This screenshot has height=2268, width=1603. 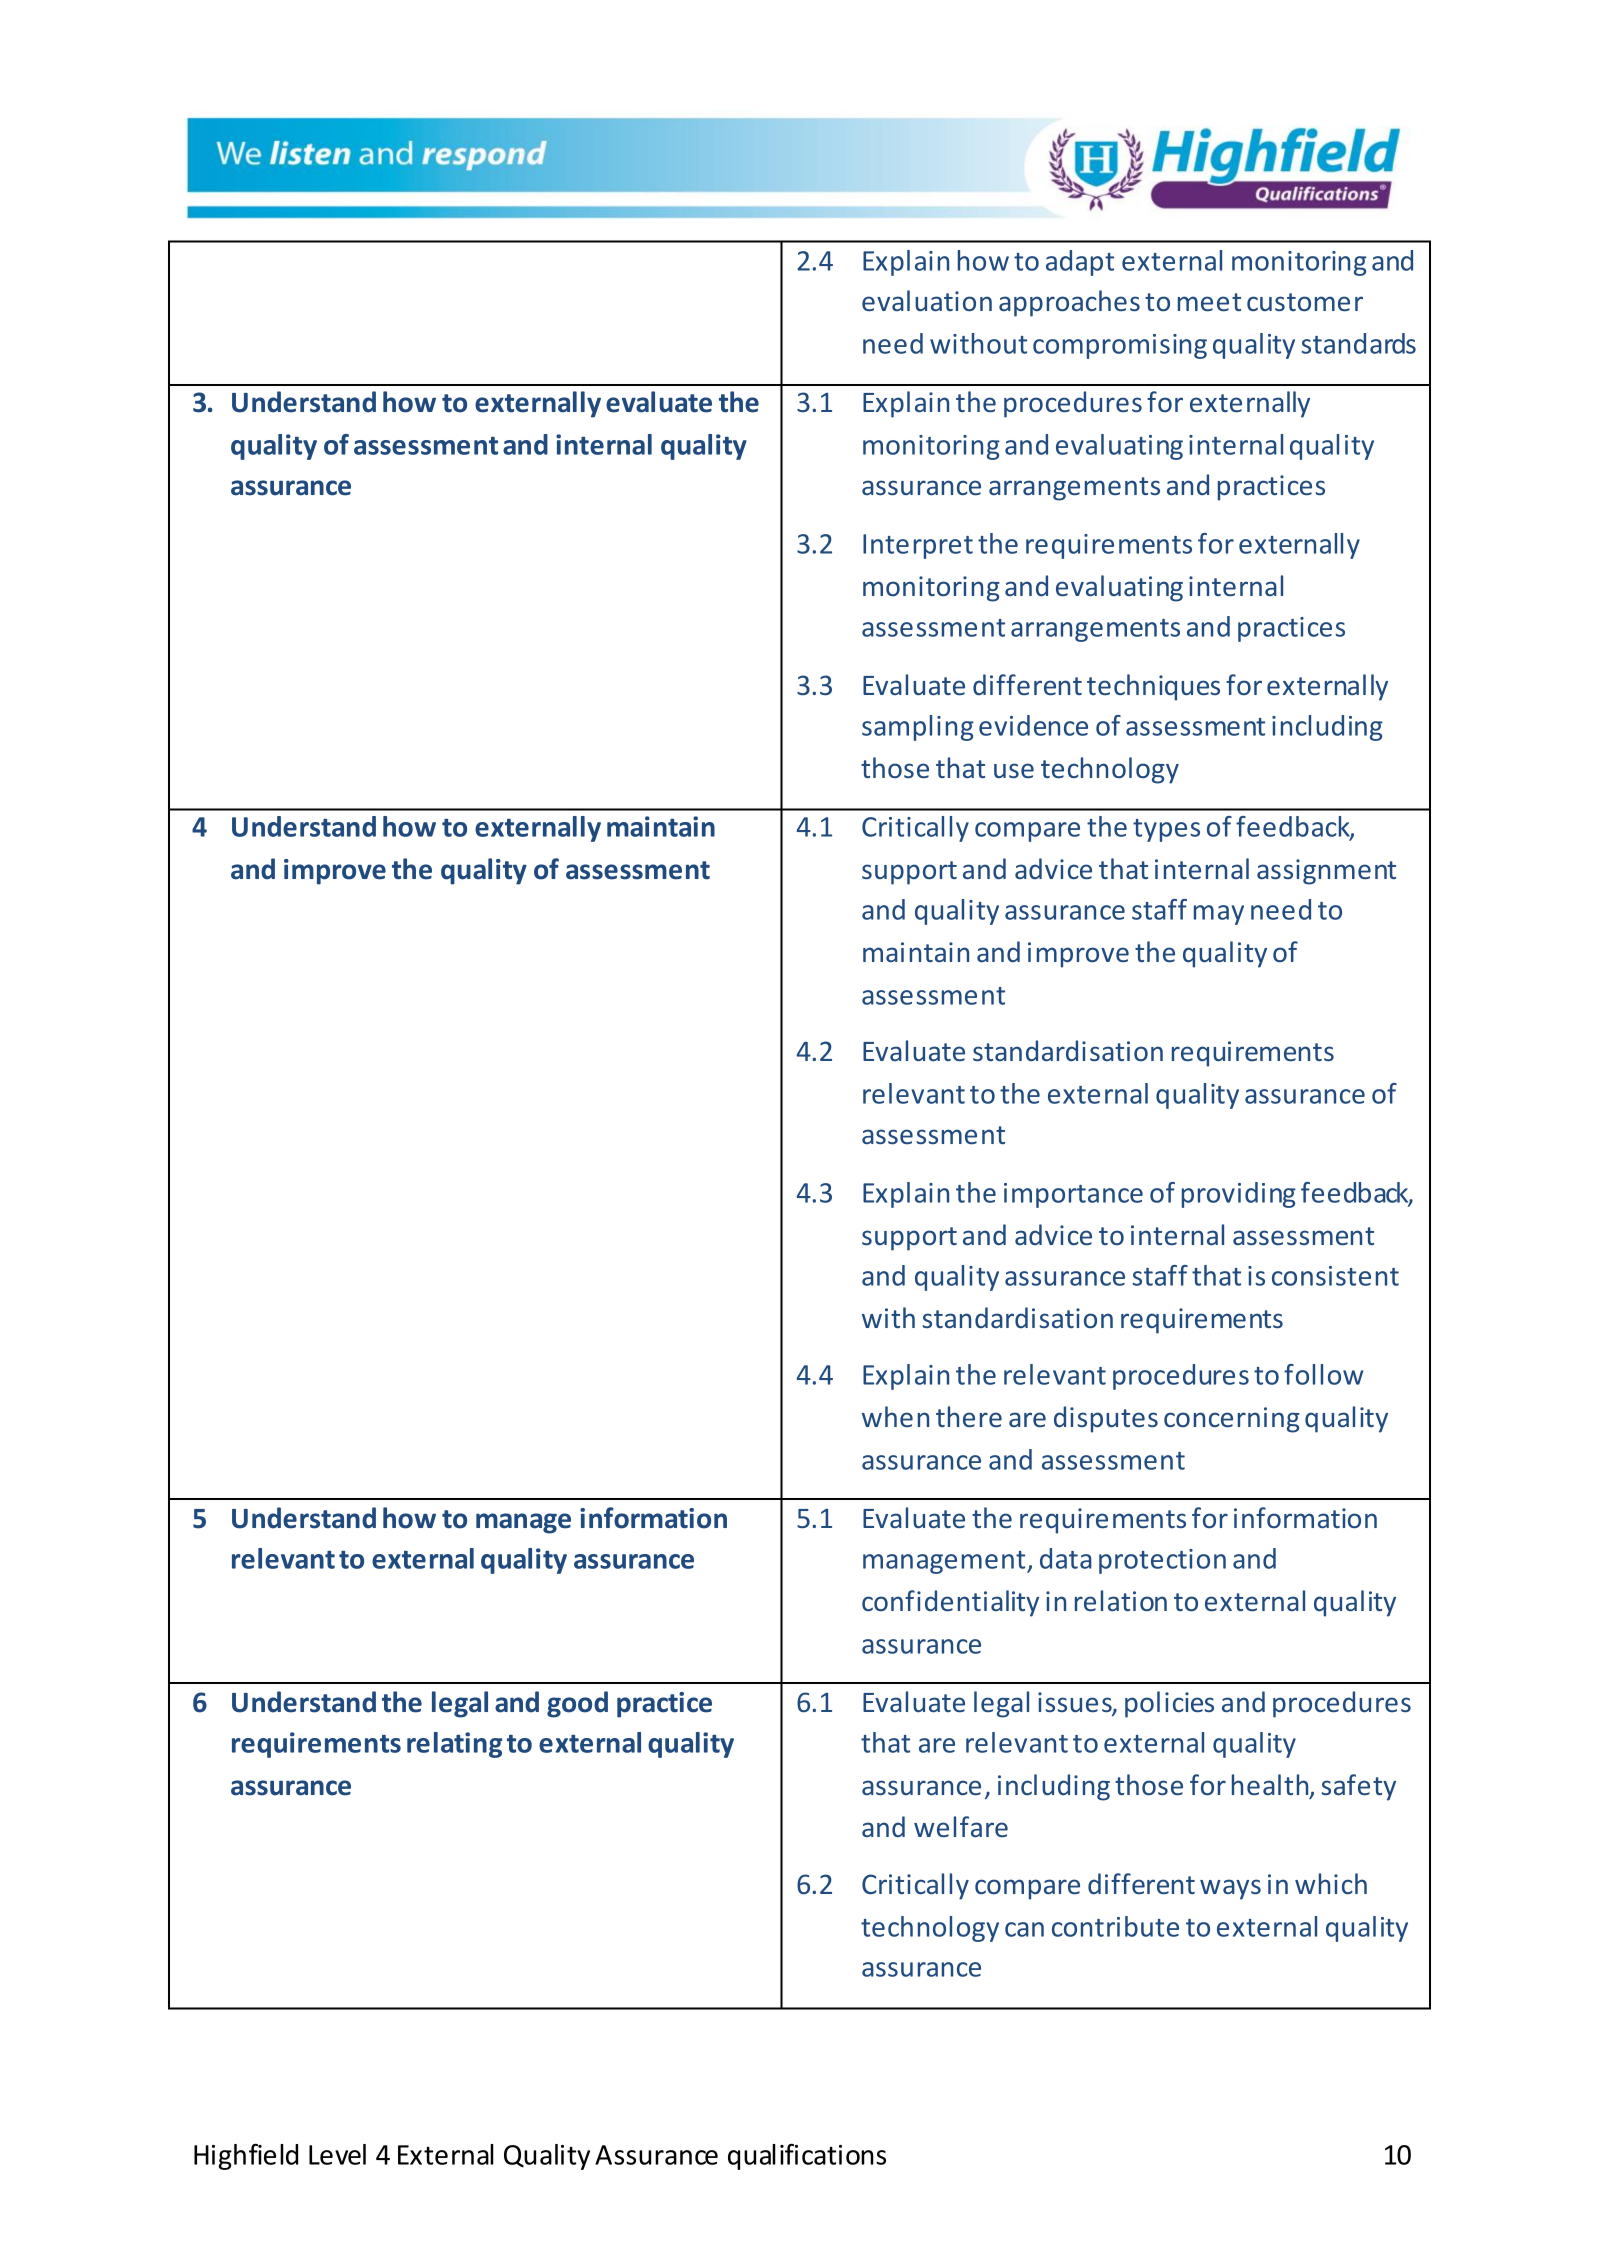 I want to click on evaluation, so click(x=927, y=300).
